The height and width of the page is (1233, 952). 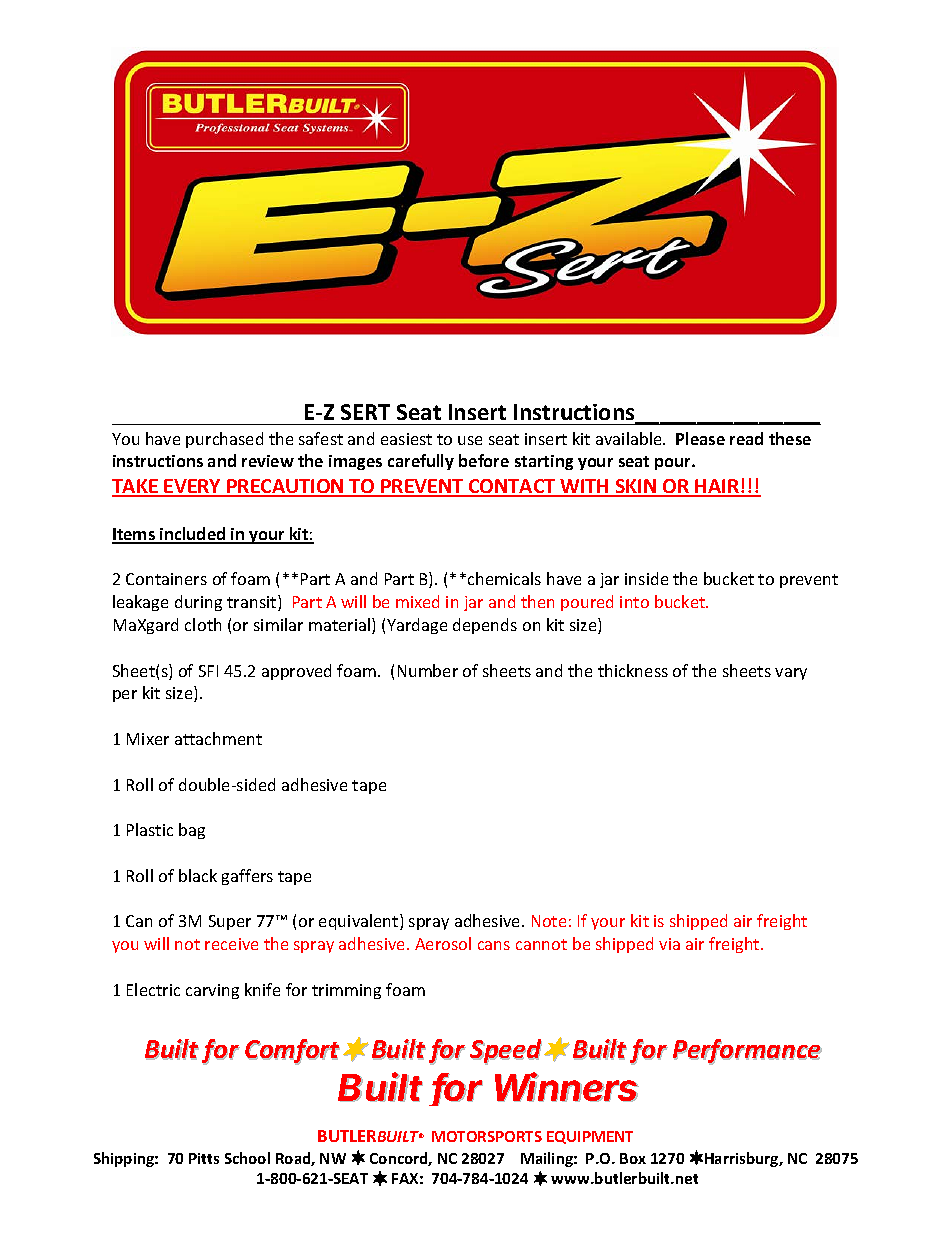 What do you see at coordinates (203, 624) in the page?
I see `cloth` at bounding box center [203, 624].
